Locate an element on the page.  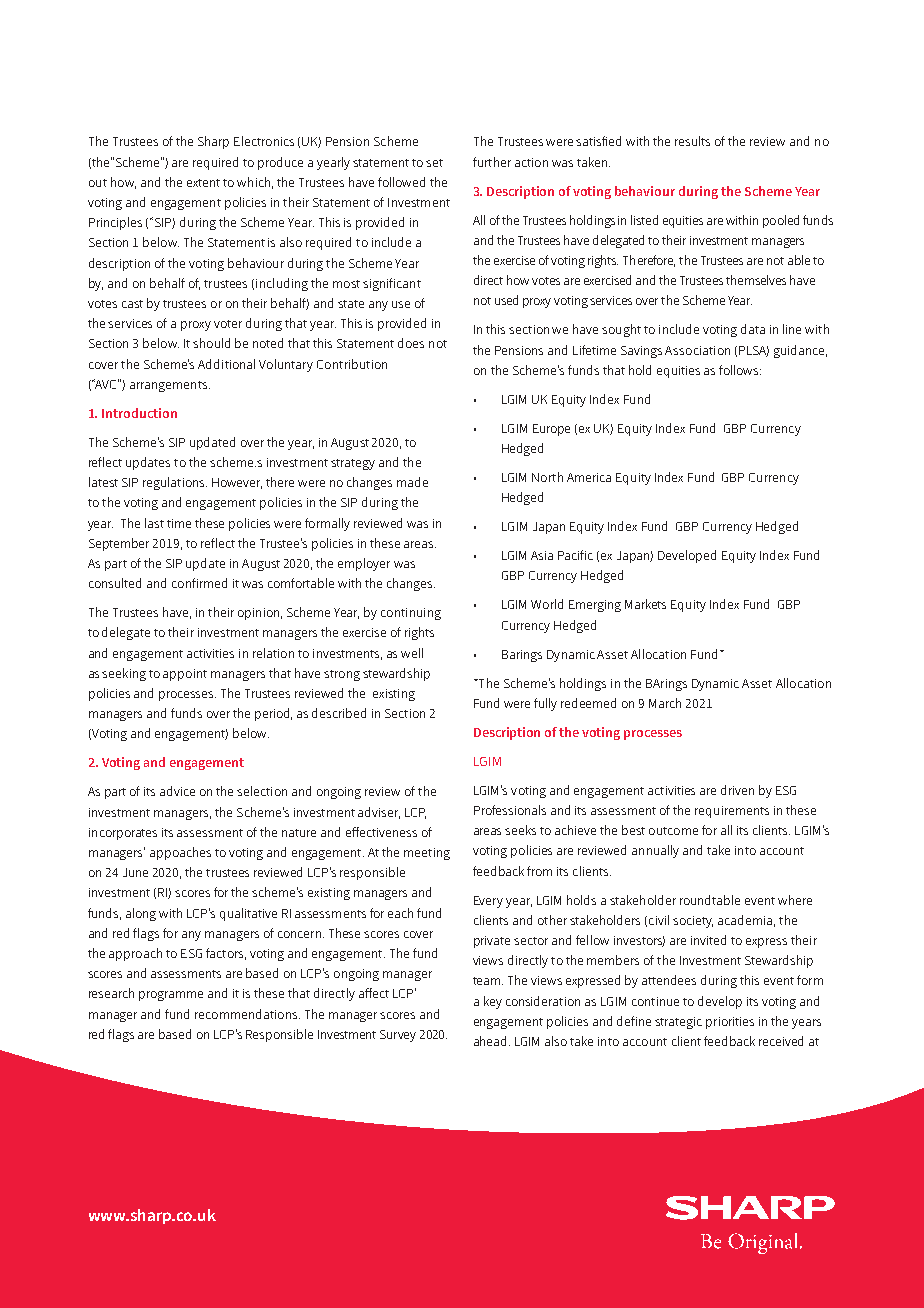
results is located at coordinates (692, 141).
